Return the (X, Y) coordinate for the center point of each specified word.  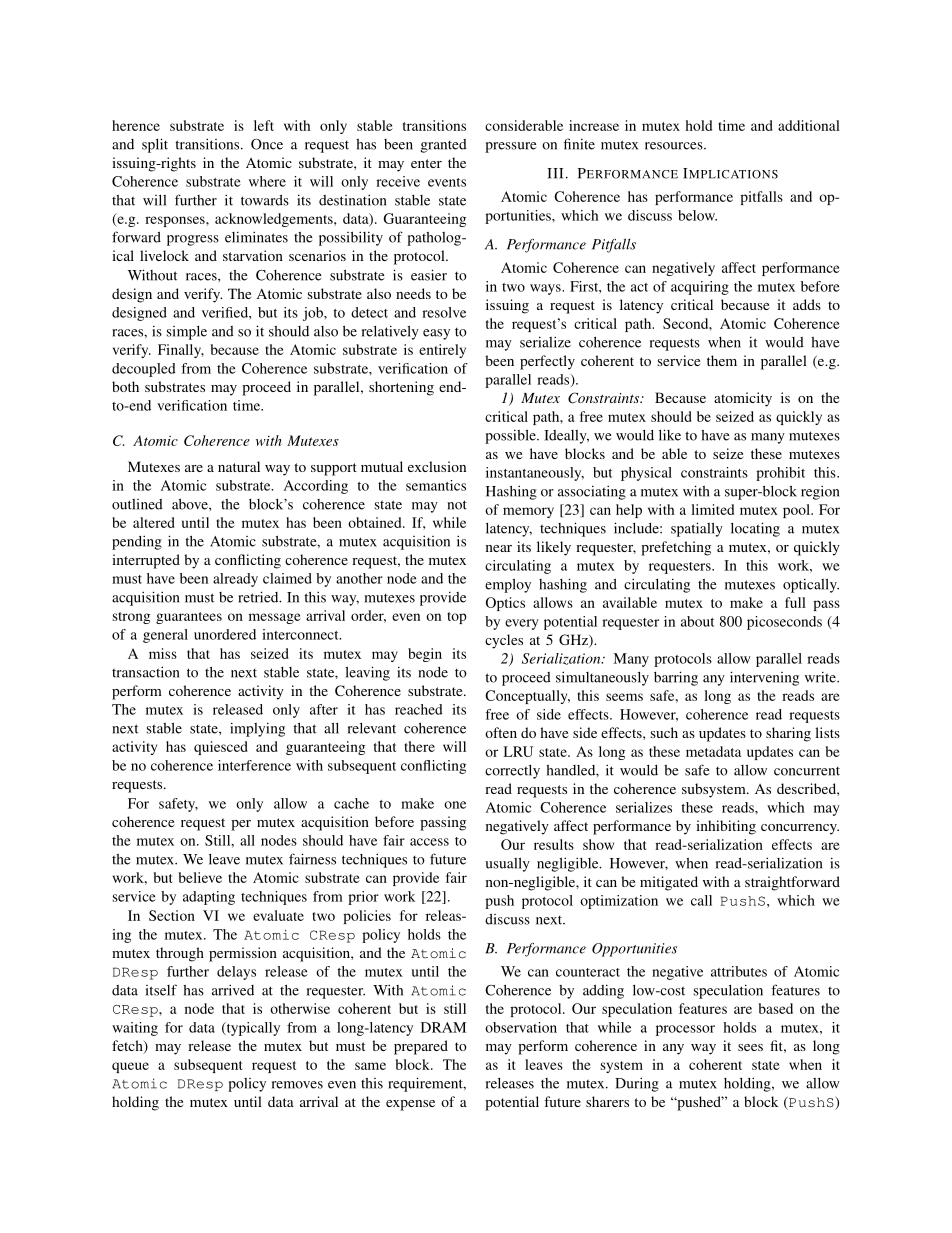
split (155, 145)
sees (750, 1047)
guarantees (189, 618)
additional (809, 125)
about (697, 621)
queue (130, 1067)
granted (444, 146)
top (457, 618)
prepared (421, 1047)
